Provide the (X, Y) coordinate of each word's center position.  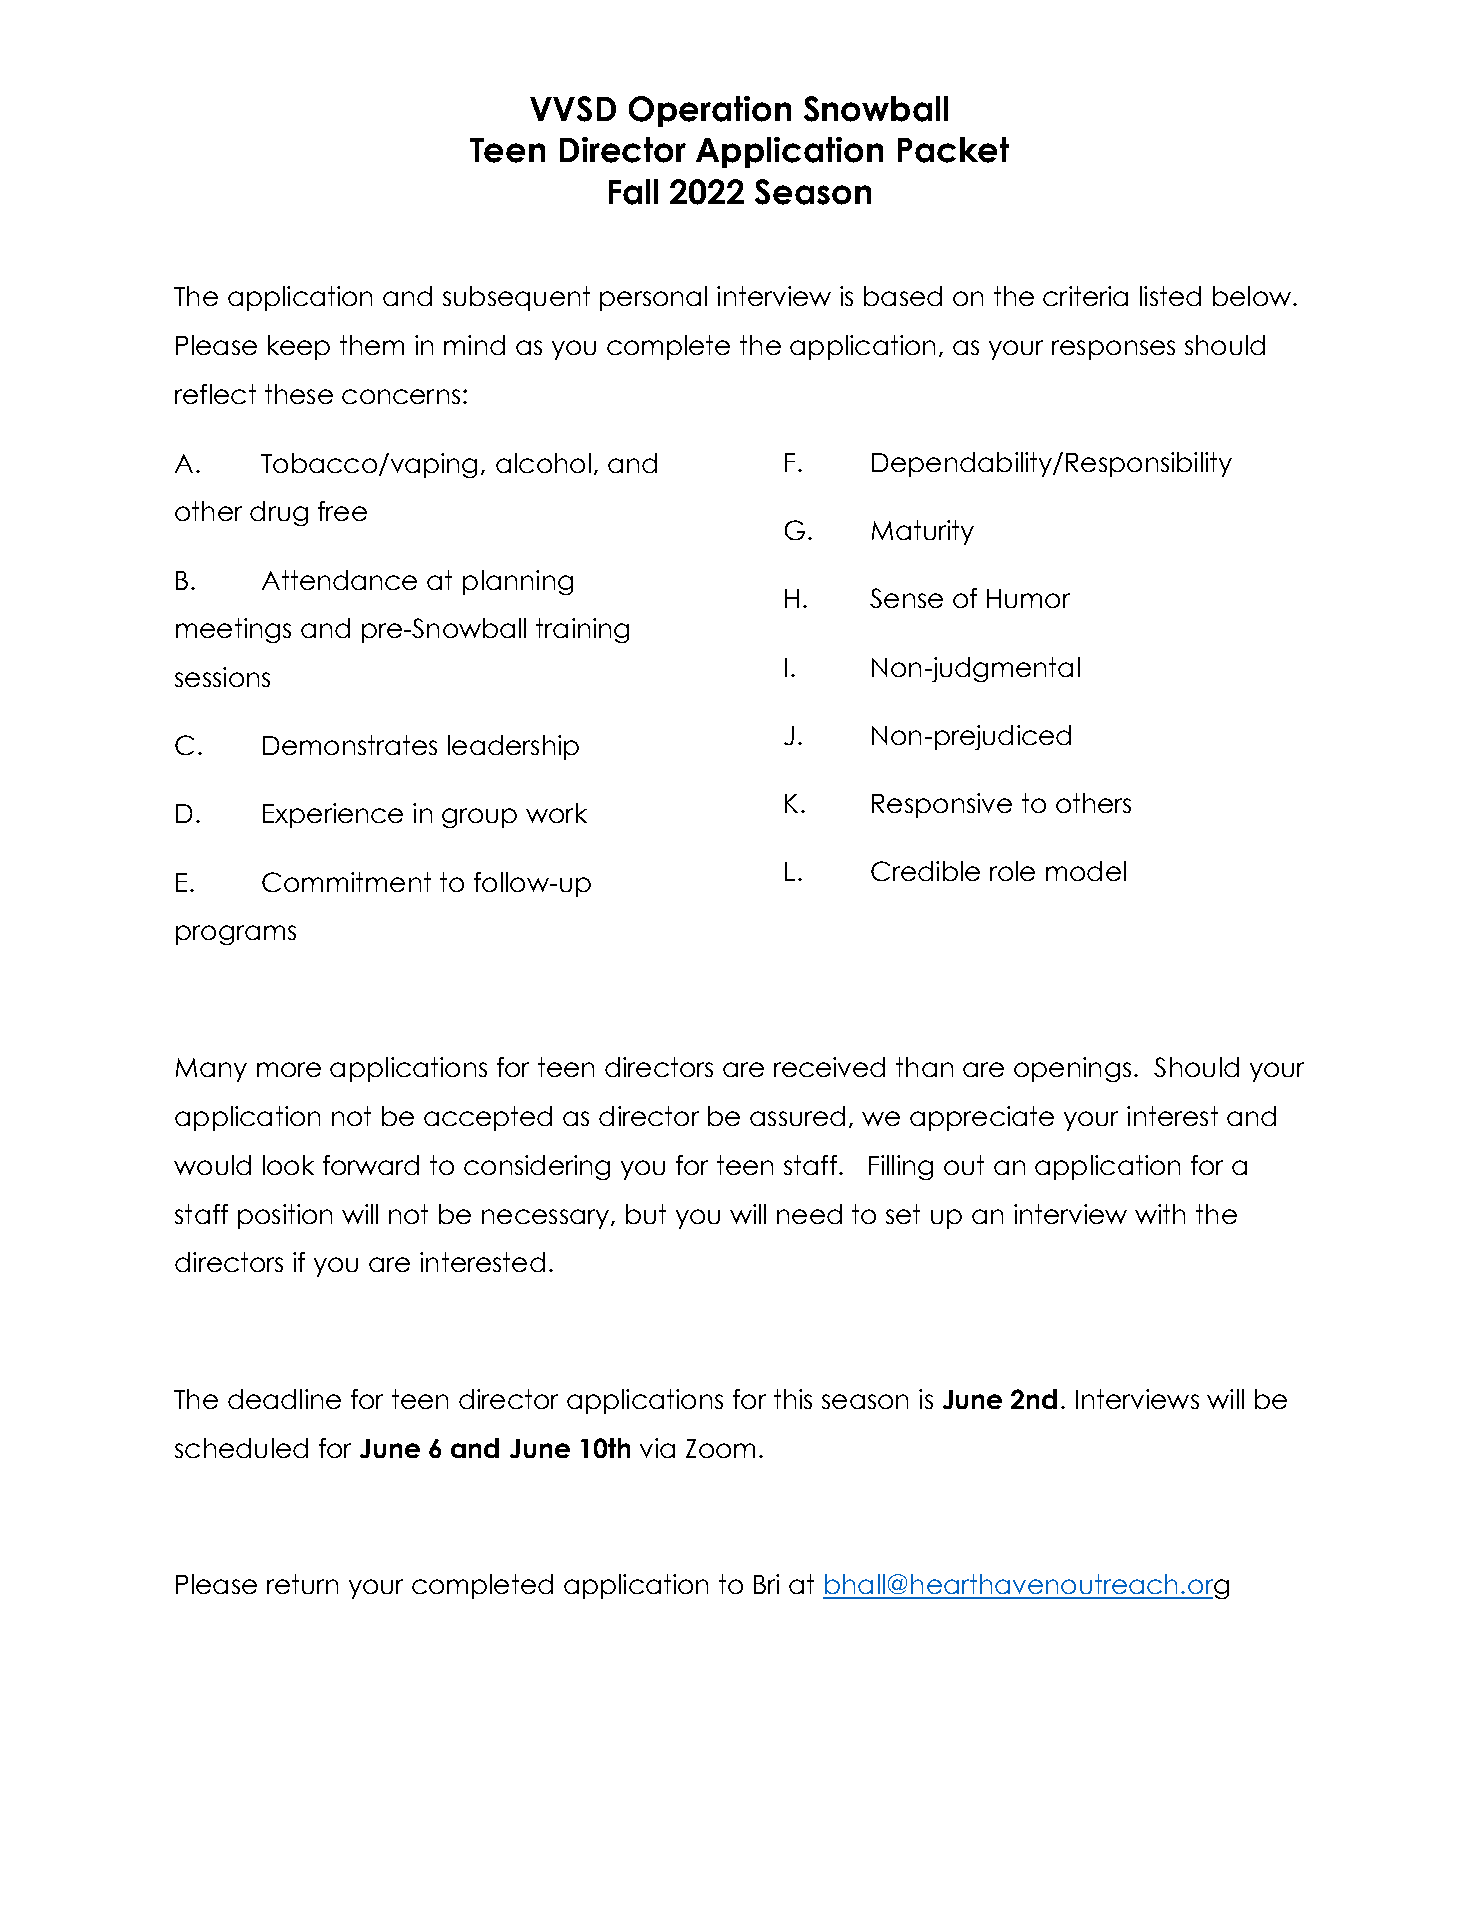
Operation (710, 111)
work (556, 813)
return (302, 1584)
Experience (333, 815)
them (372, 345)
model (1086, 871)
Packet (953, 150)
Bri (766, 1584)
